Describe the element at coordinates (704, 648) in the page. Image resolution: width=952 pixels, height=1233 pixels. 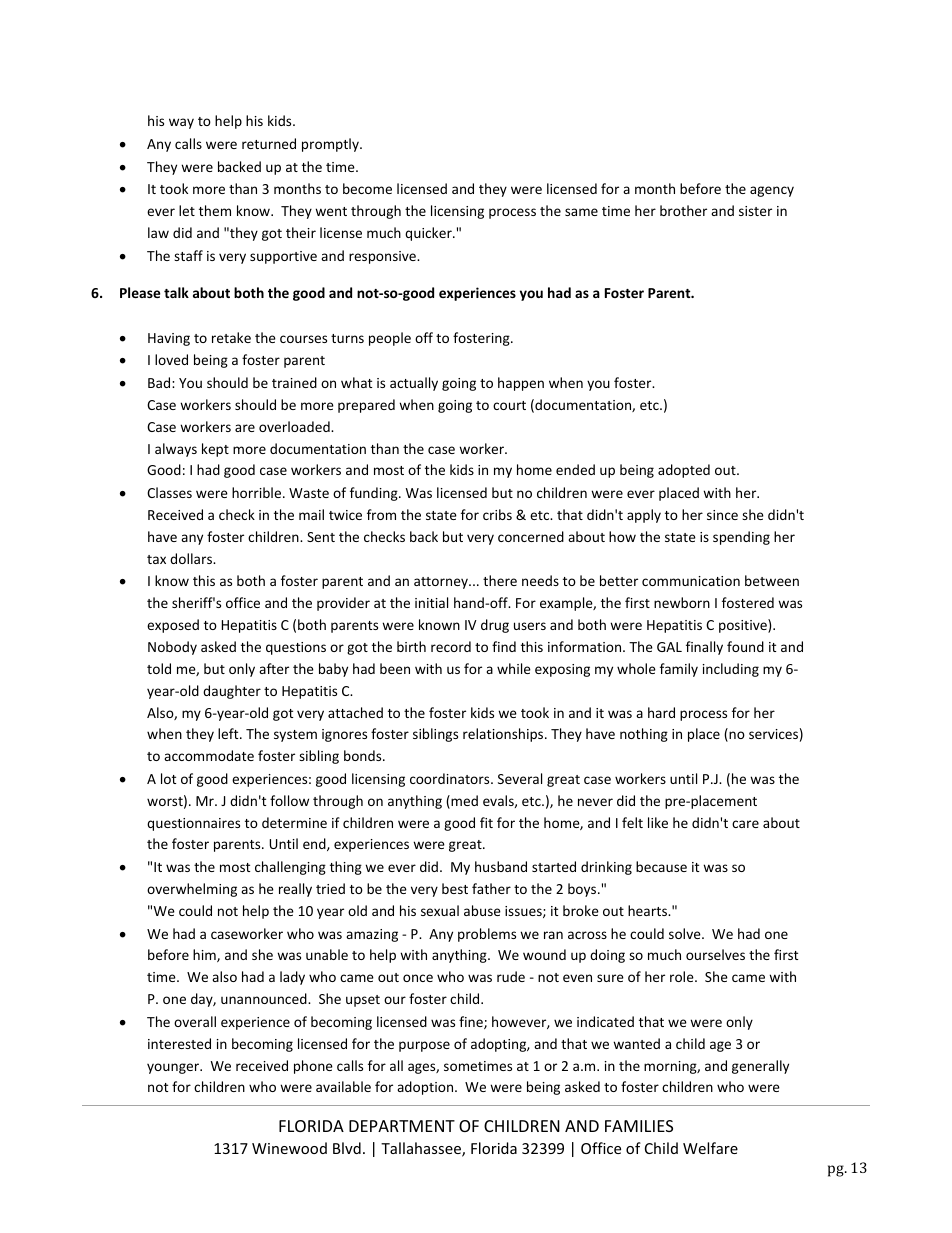
I see `finally` at that location.
